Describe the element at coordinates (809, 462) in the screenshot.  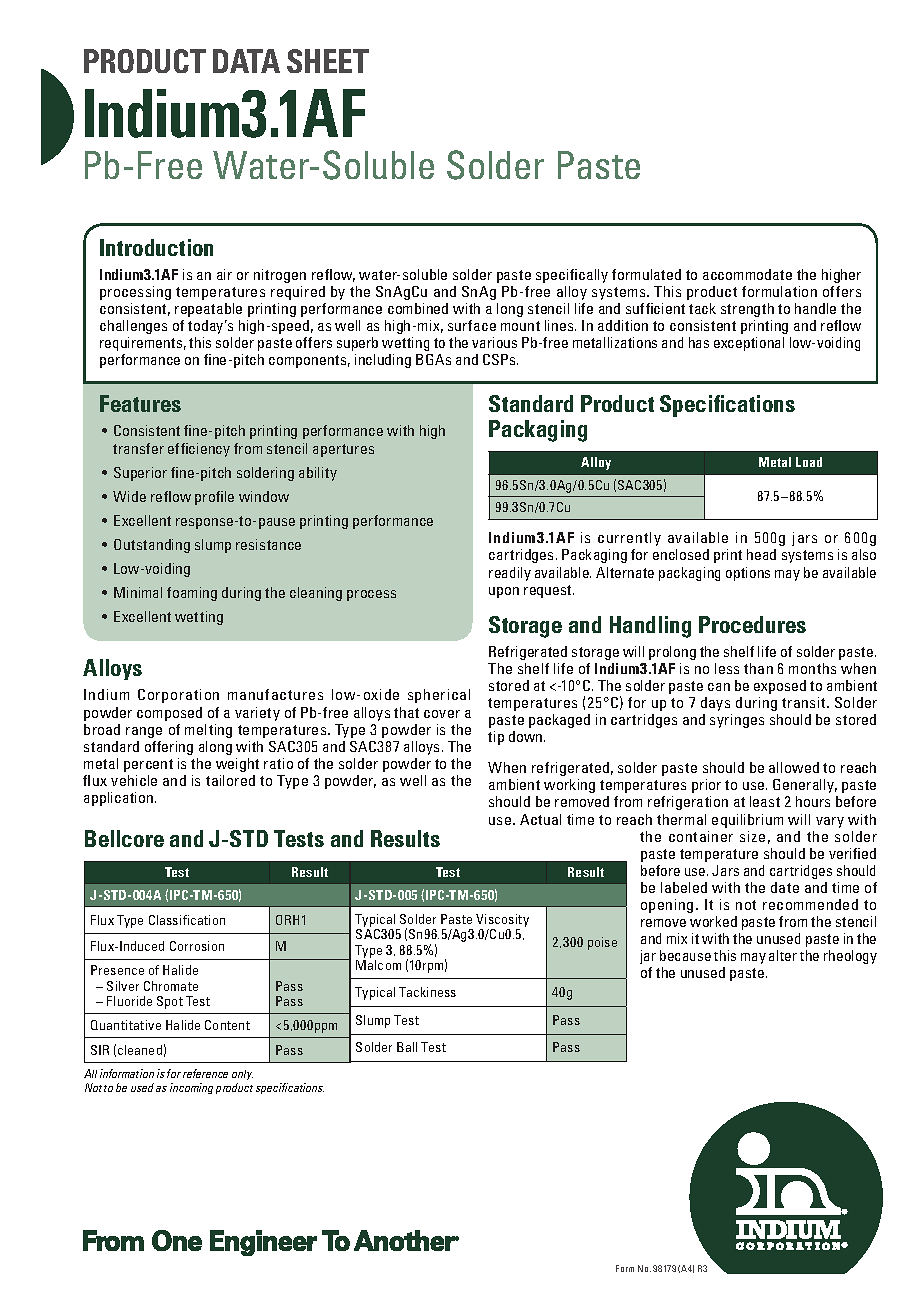
I see `Load` at that location.
